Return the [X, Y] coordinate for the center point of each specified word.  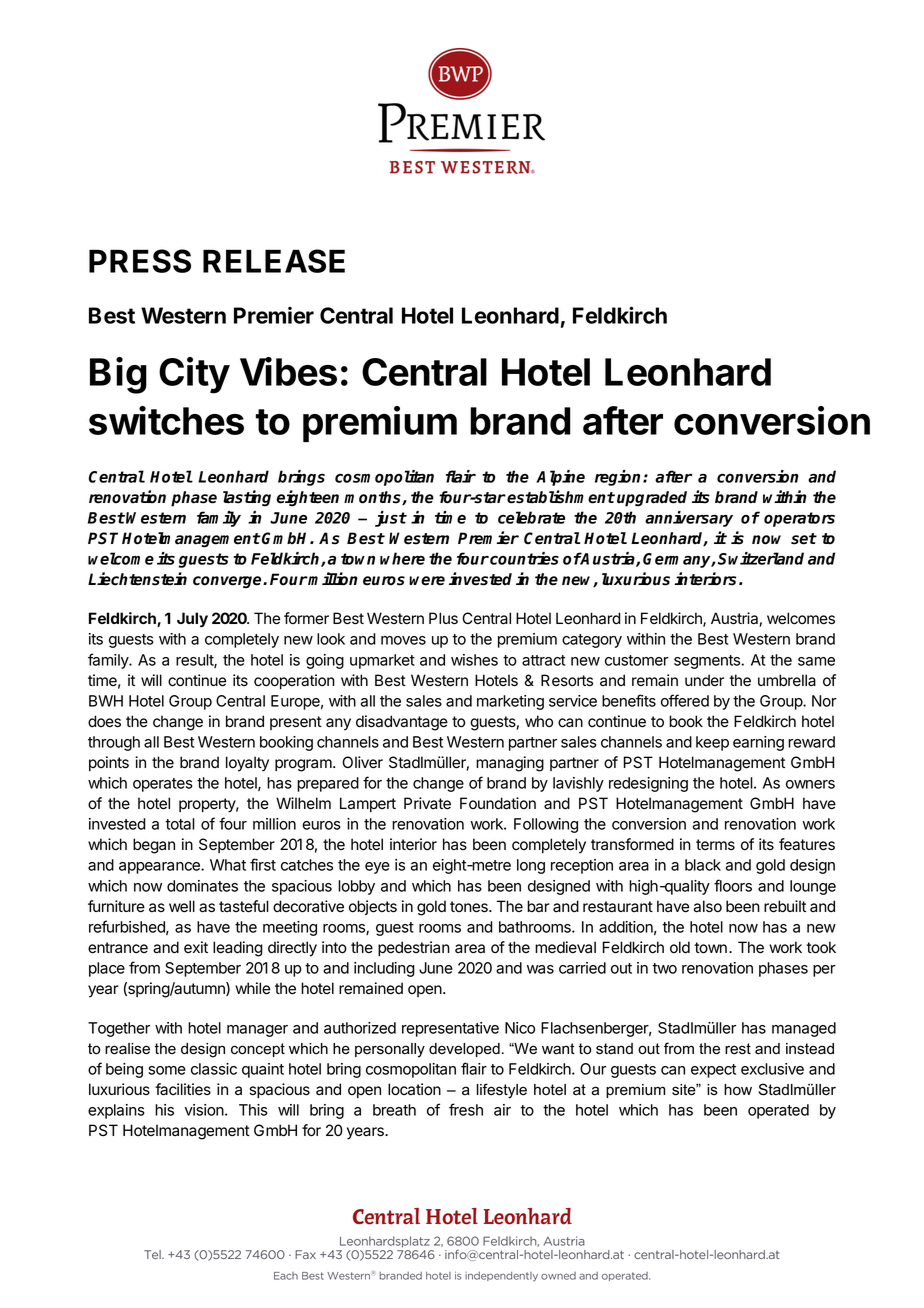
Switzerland [761, 558]
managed [804, 1029]
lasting [247, 498]
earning [758, 743]
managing [510, 764]
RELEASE [274, 261]
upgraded [652, 499]
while [252, 988]
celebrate [531, 517]
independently [501, 1277]
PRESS [140, 261]
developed [464, 1050]
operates [163, 785]
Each [286, 1276]
